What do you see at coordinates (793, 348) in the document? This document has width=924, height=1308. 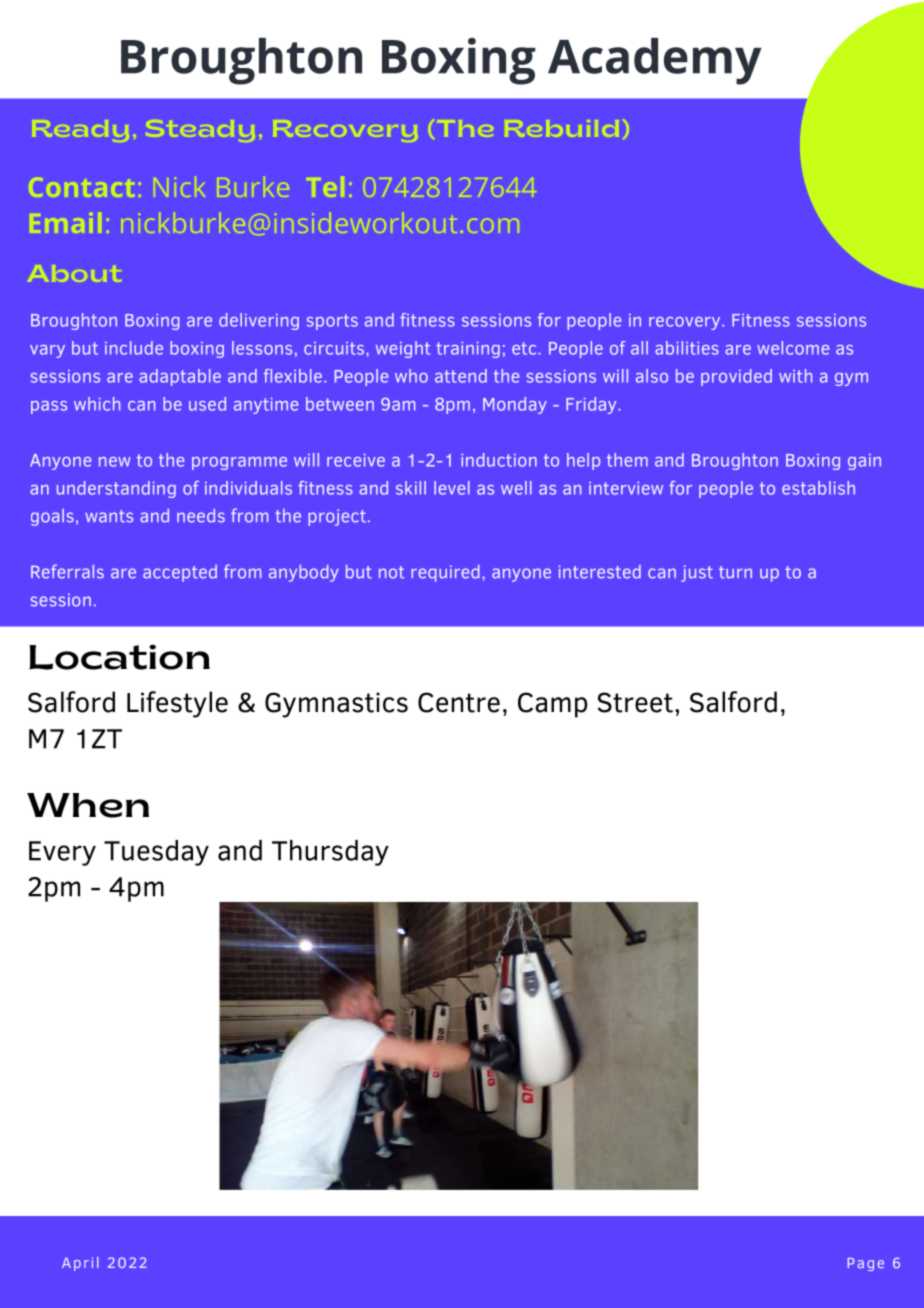 I see `welcome` at bounding box center [793, 348].
